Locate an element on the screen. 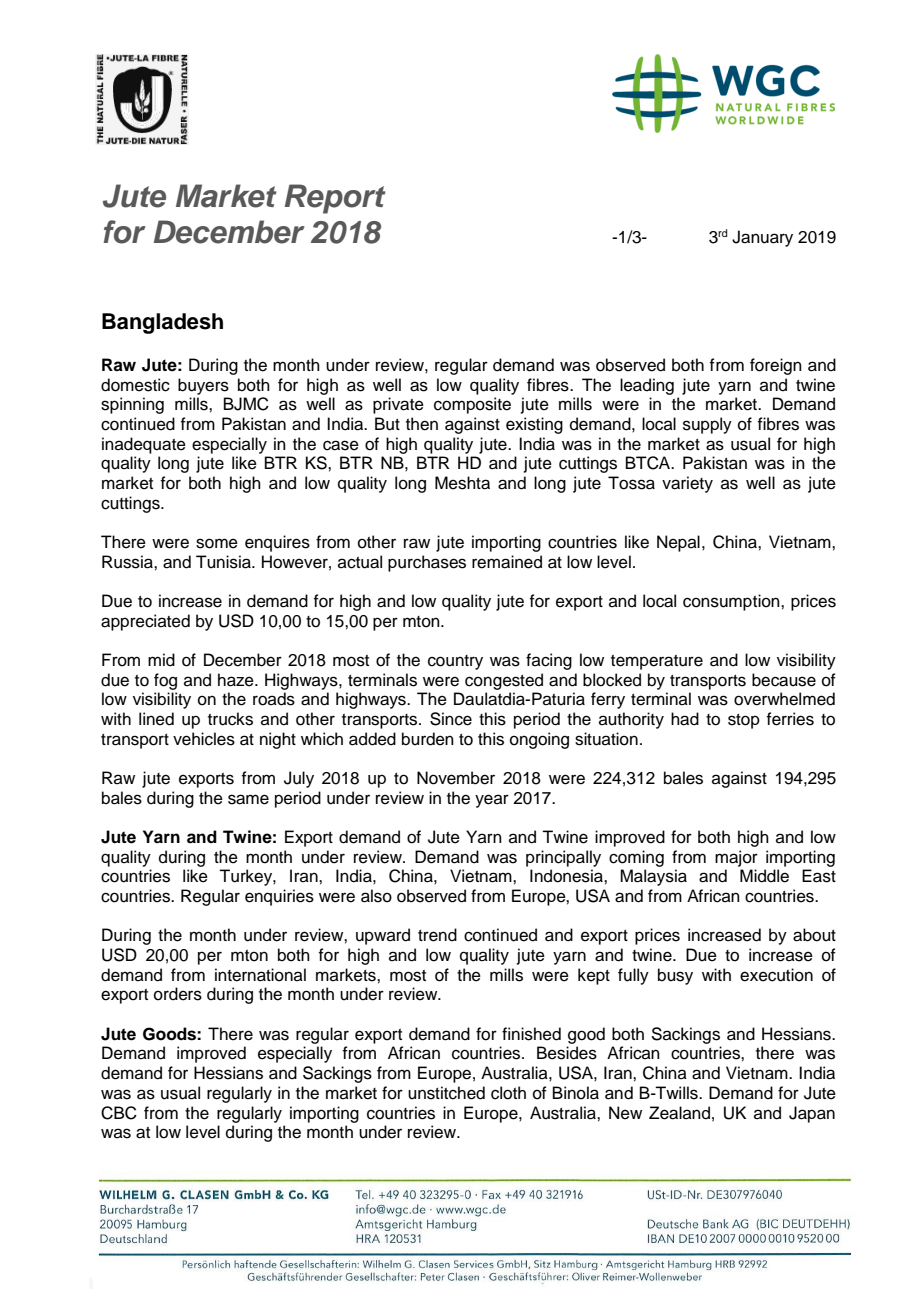 This screenshot has width=924, height=1309. composite is located at coordinates (472, 405).
